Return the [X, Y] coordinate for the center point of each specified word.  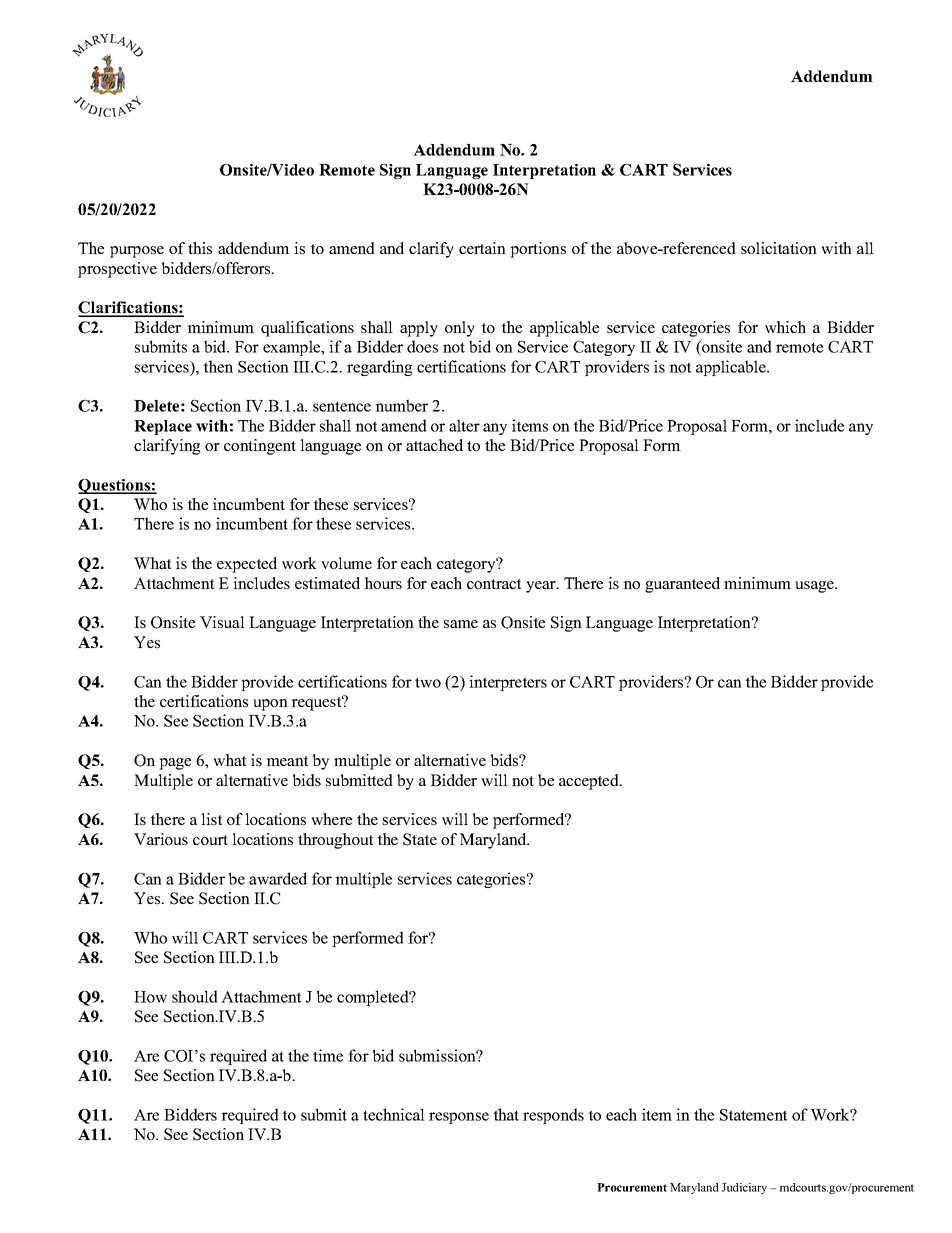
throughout [335, 841]
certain [482, 248]
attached [434, 445]
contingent [260, 447]
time [328, 1055]
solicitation [779, 248]
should [195, 996]
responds [553, 1116]
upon [270, 705]
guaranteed [682, 585]
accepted [590, 782]
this [200, 248]
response [459, 1118]
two [428, 682]
